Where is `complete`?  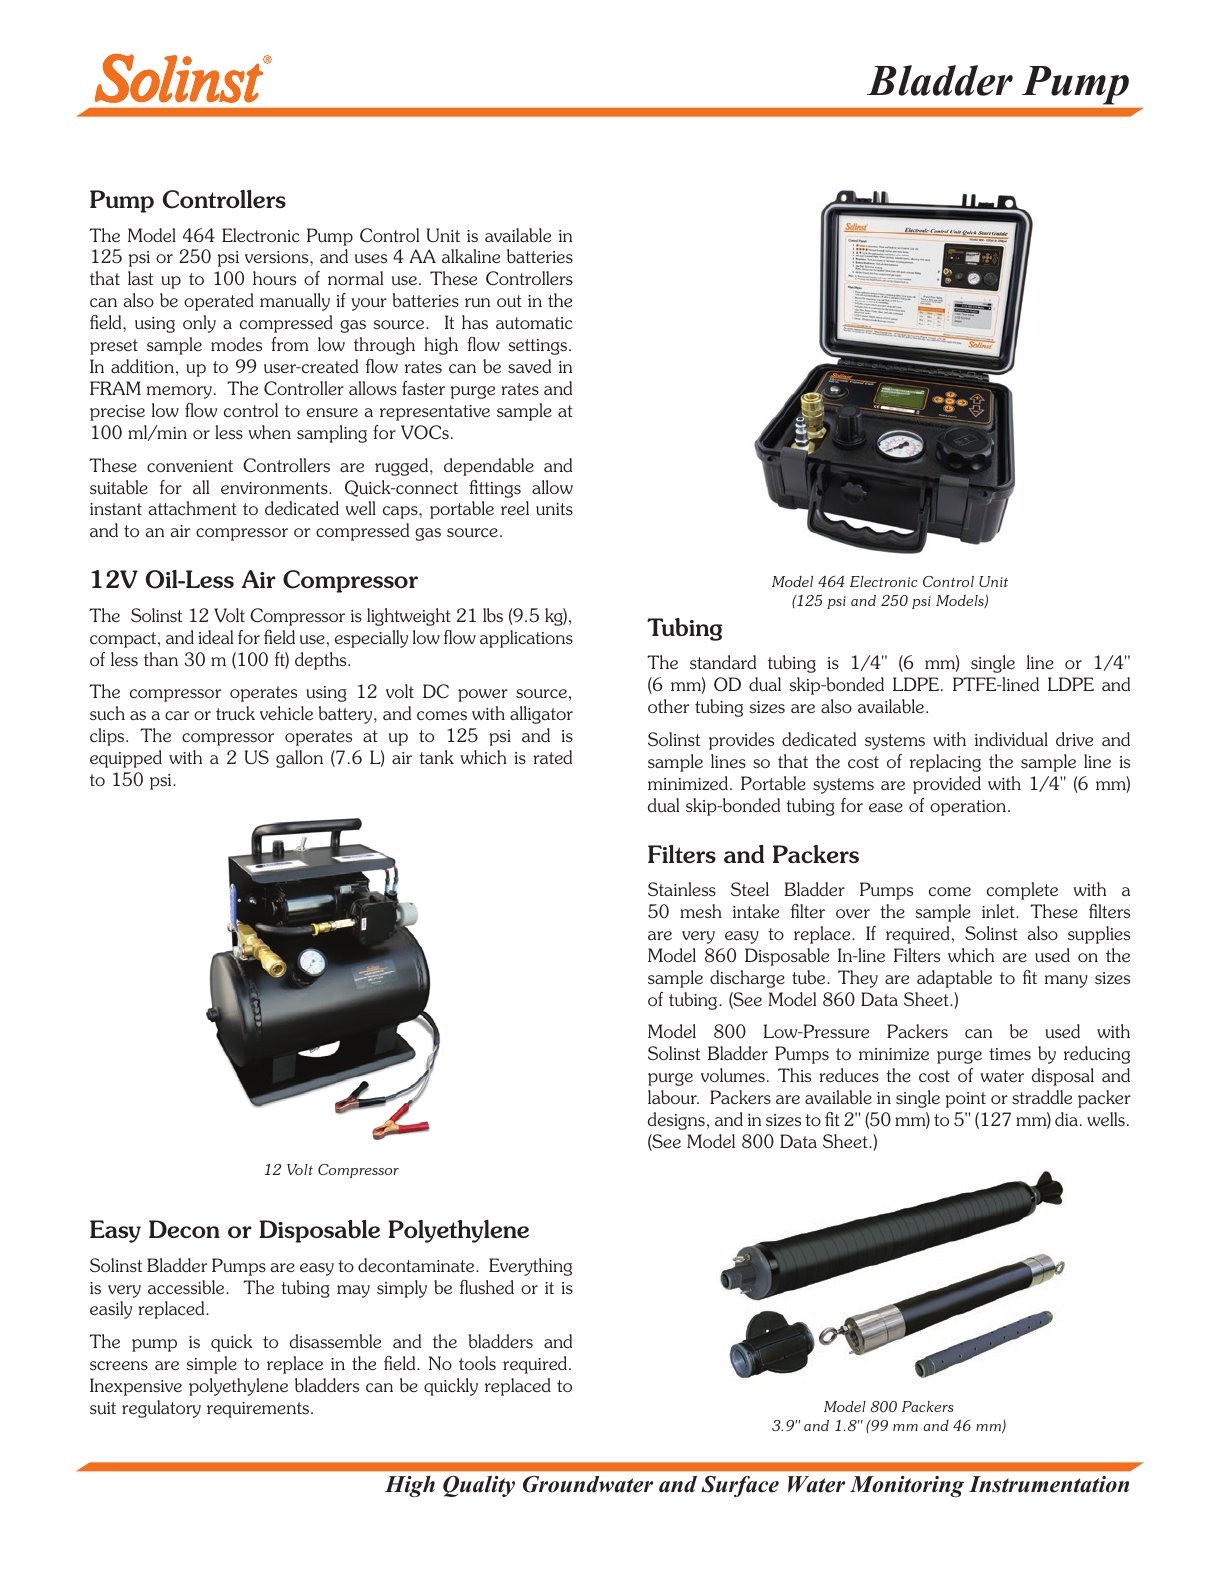
complete is located at coordinates (1022, 891).
